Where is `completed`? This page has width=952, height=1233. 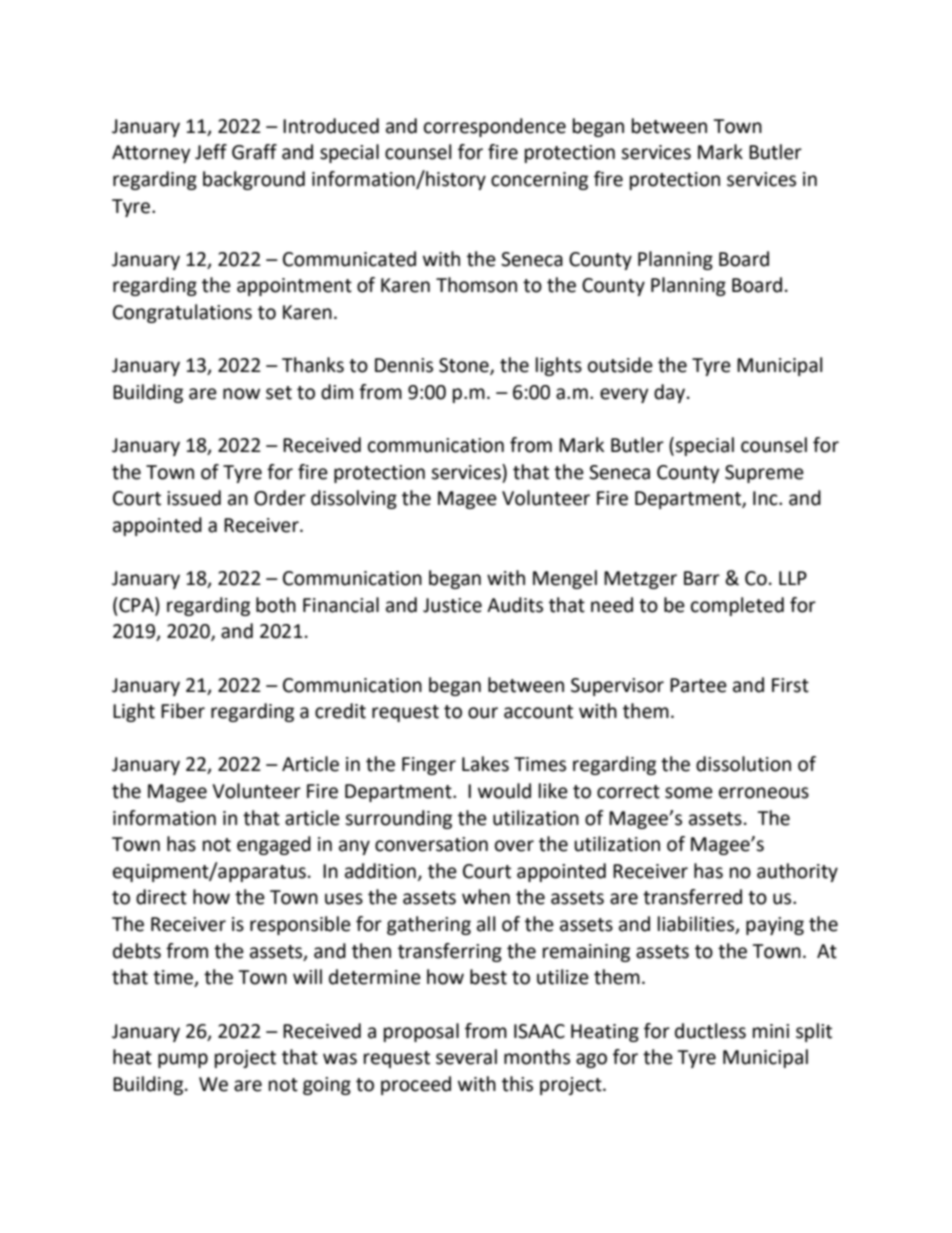 completed is located at coordinates (737, 606).
